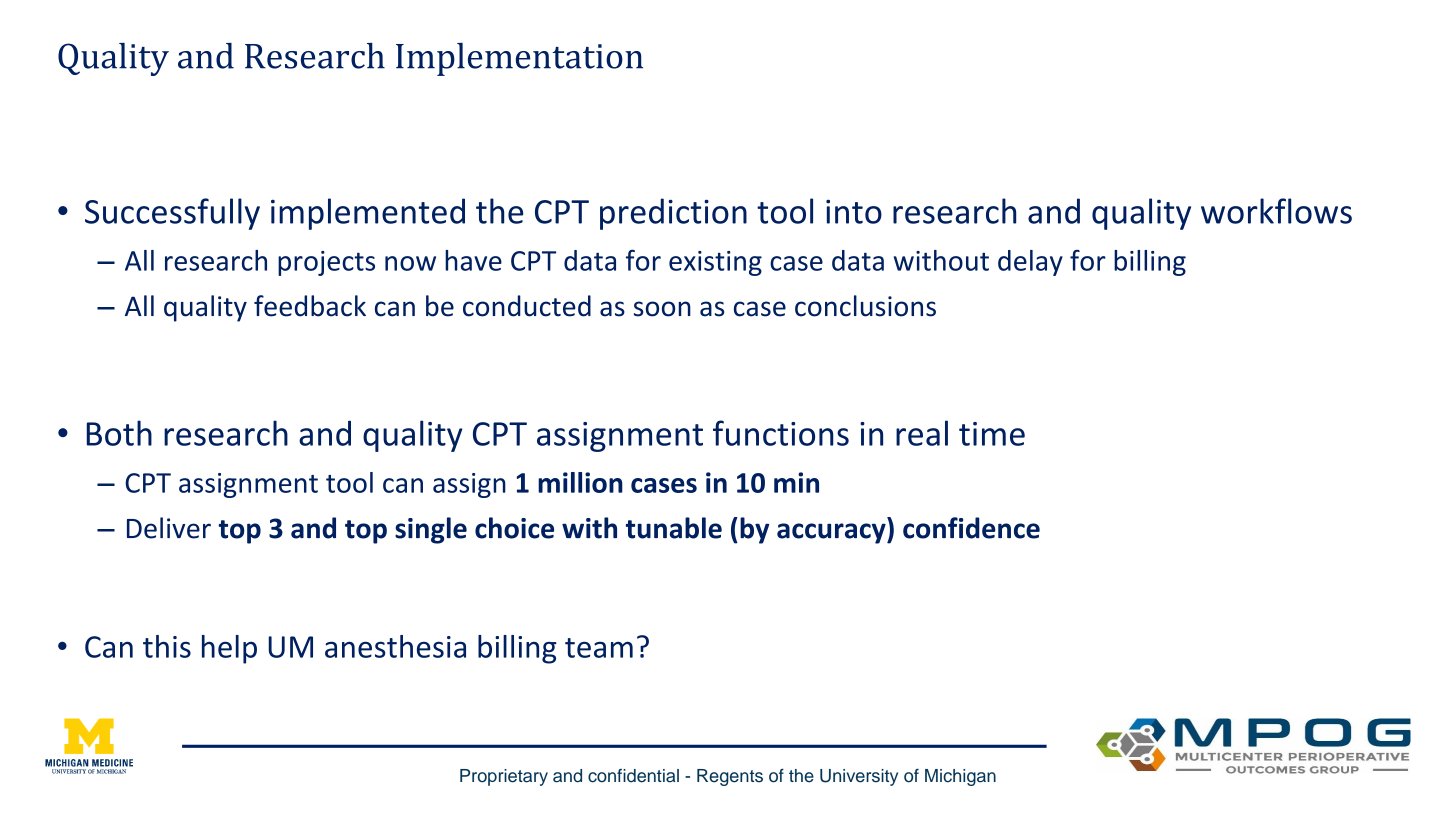 The height and width of the document is (819, 1456). Describe the element at coordinates (1276, 211) in the document. I see `workflows` at that location.
